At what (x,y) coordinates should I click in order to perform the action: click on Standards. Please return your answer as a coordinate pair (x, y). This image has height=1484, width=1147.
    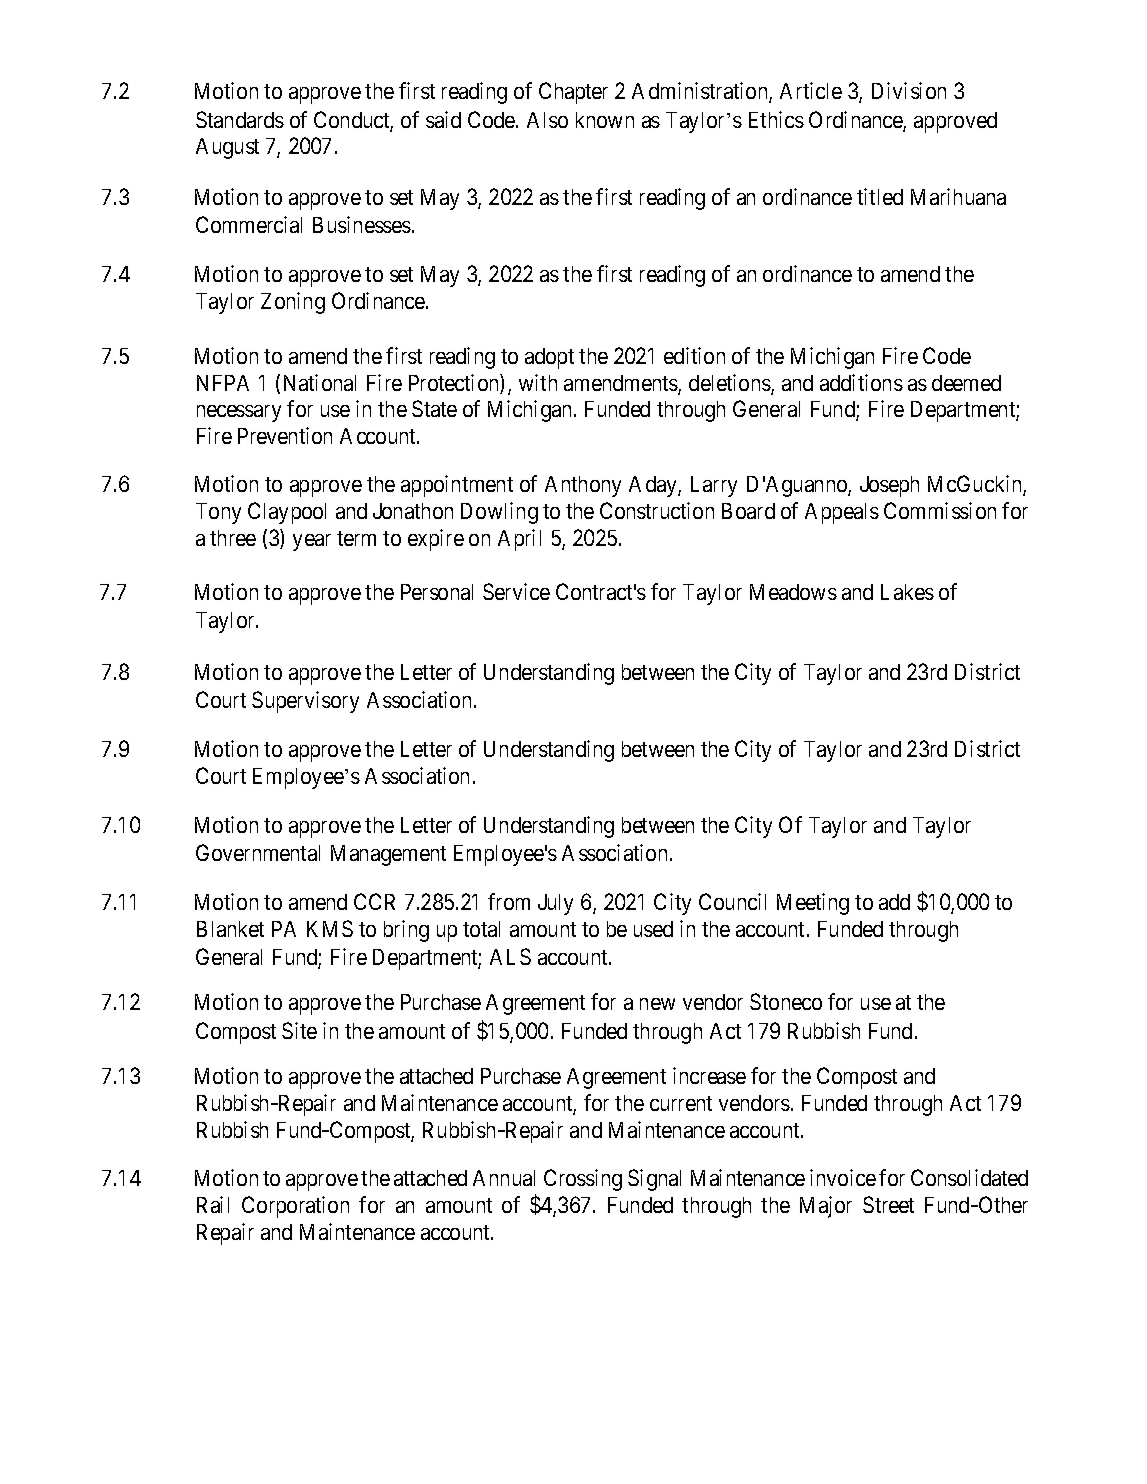
    Looking at the image, I should click on (240, 119).
